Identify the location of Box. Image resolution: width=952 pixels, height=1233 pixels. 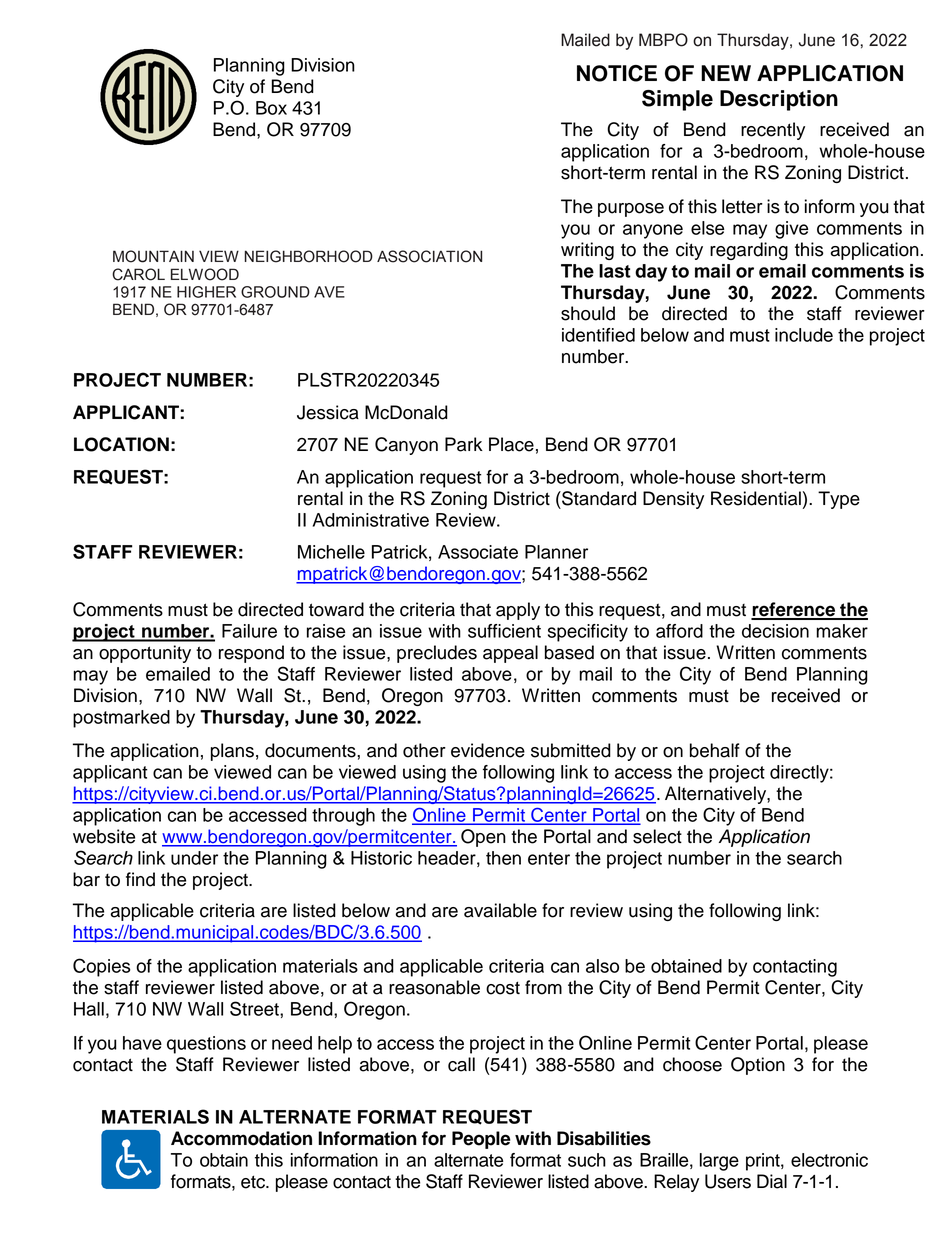
(271, 108).
